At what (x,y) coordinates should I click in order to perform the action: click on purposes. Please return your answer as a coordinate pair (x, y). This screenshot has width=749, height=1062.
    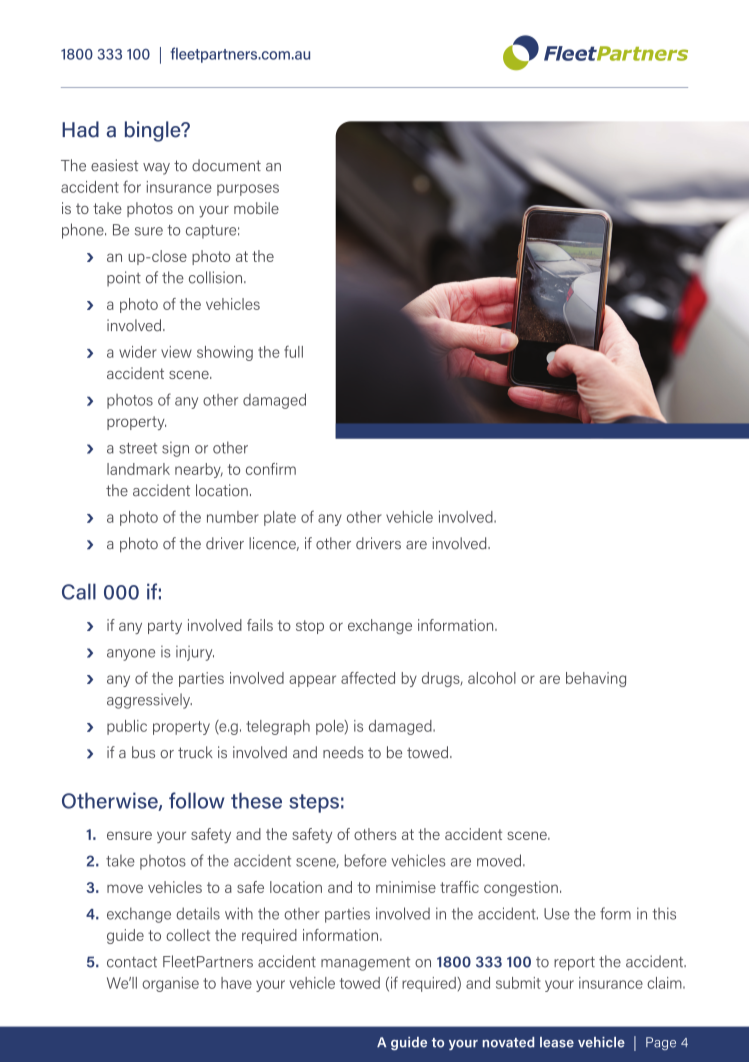
    Looking at the image, I should click on (248, 190).
